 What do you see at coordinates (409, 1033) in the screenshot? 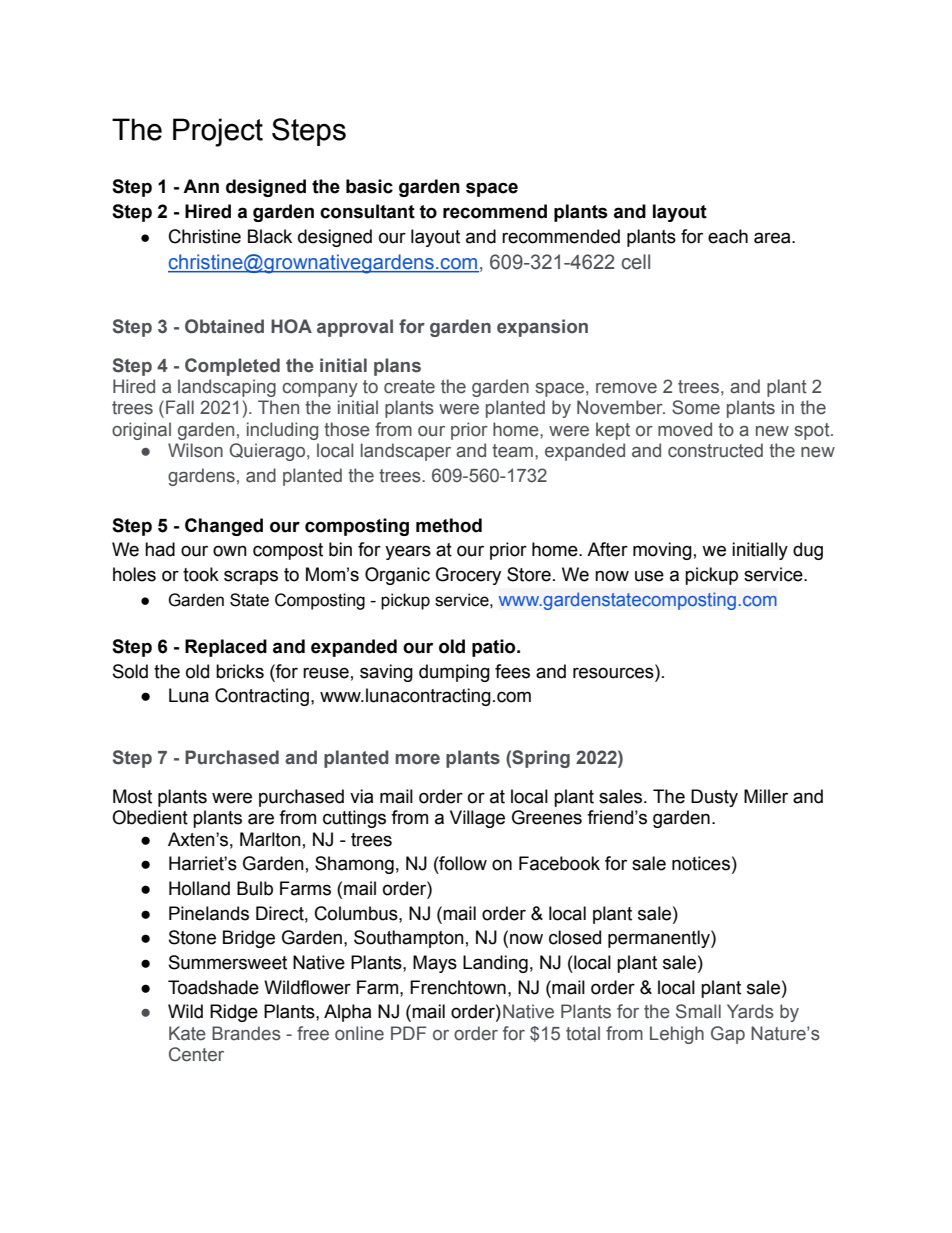
I see `PDF` at bounding box center [409, 1033].
